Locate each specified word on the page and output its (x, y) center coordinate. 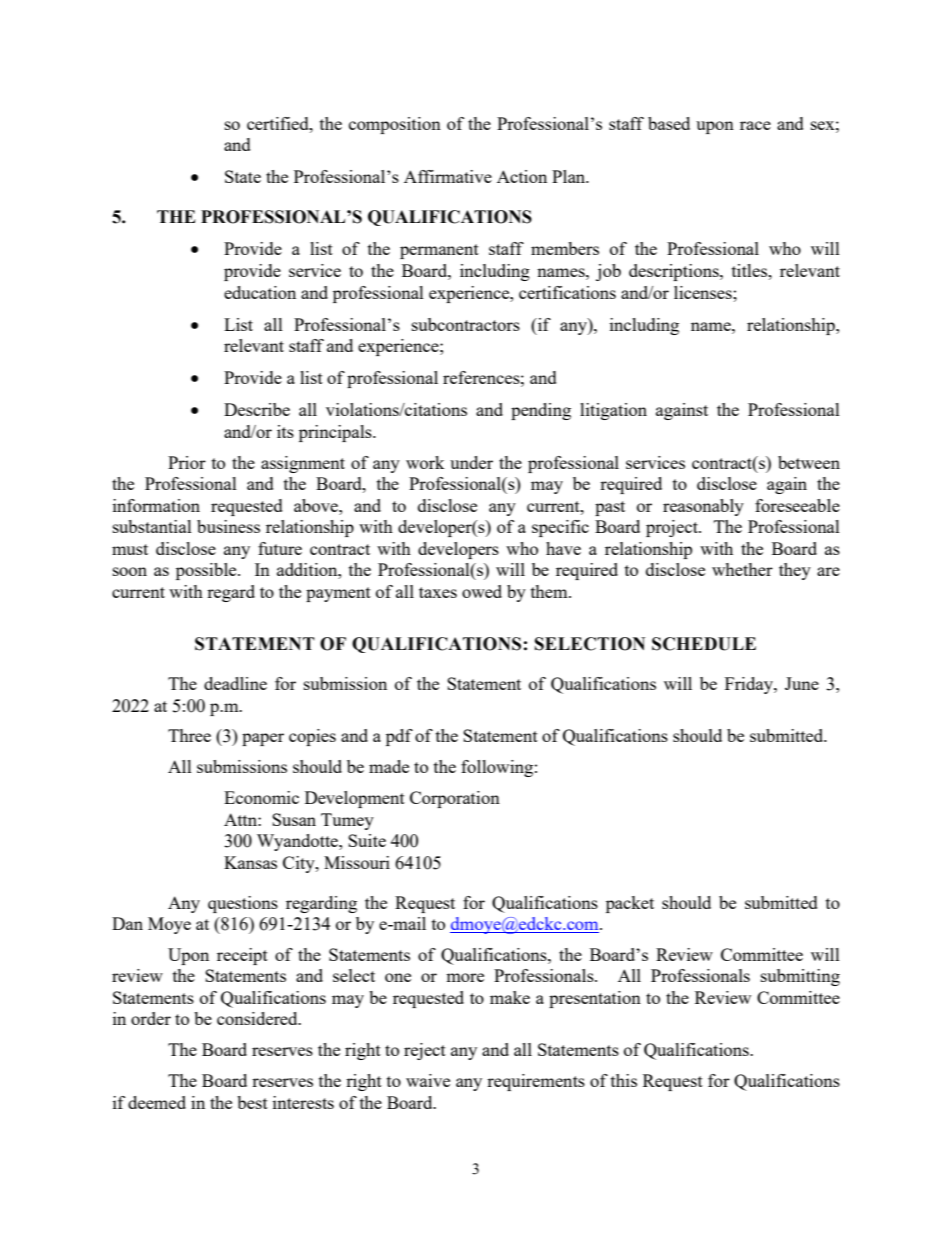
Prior (187, 462)
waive (428, 1080)
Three (189, 735)
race (755, 125)
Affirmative (448, 176)
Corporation (455, 799)
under (471, 462)
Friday (750, 685)
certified (279, 123)
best (252, 1102)
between (809, 462)
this (624, 1080)
